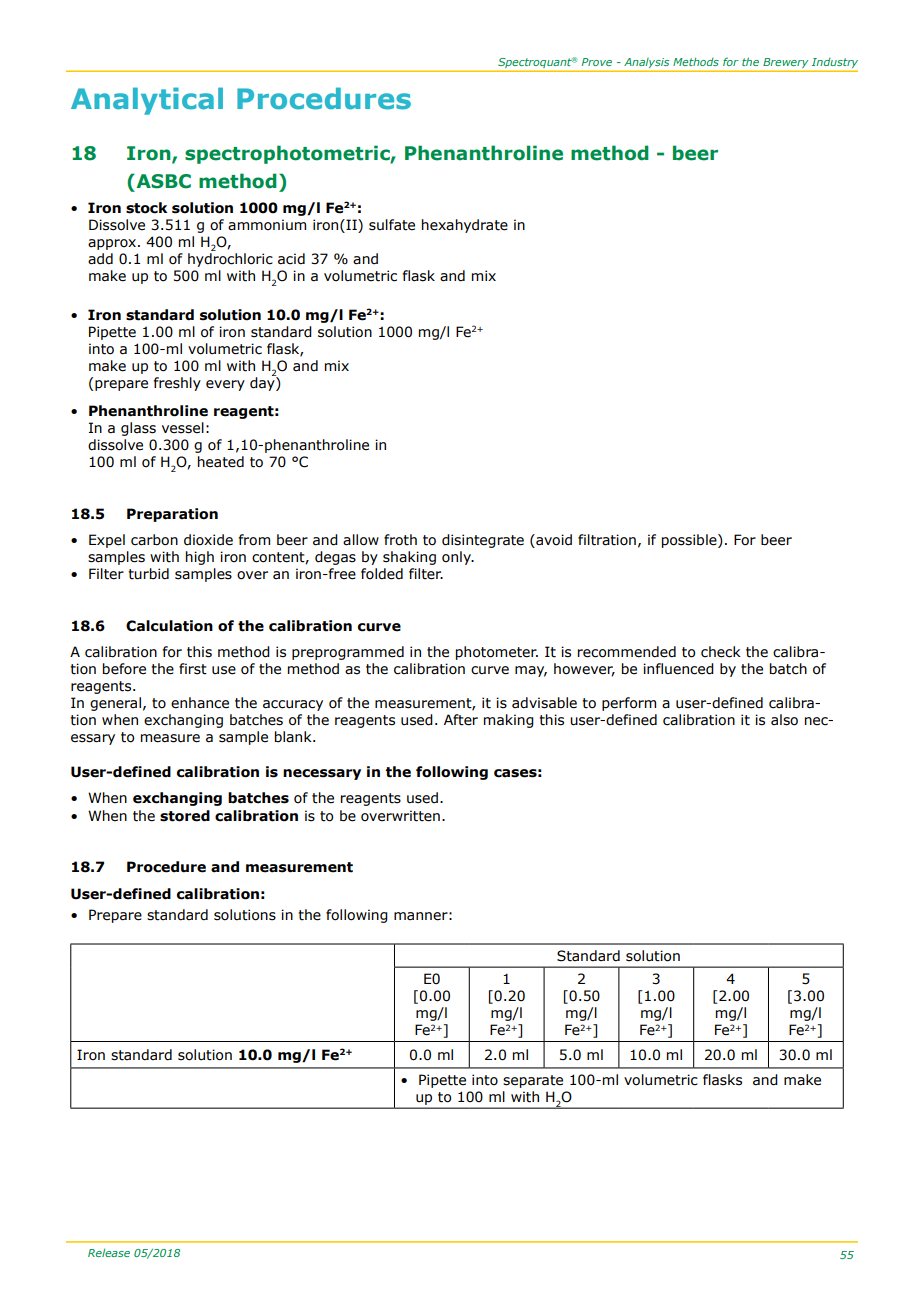 The height and width of the screenshot is (1308, 924). I want to click on freshly, so click(177, 384).
